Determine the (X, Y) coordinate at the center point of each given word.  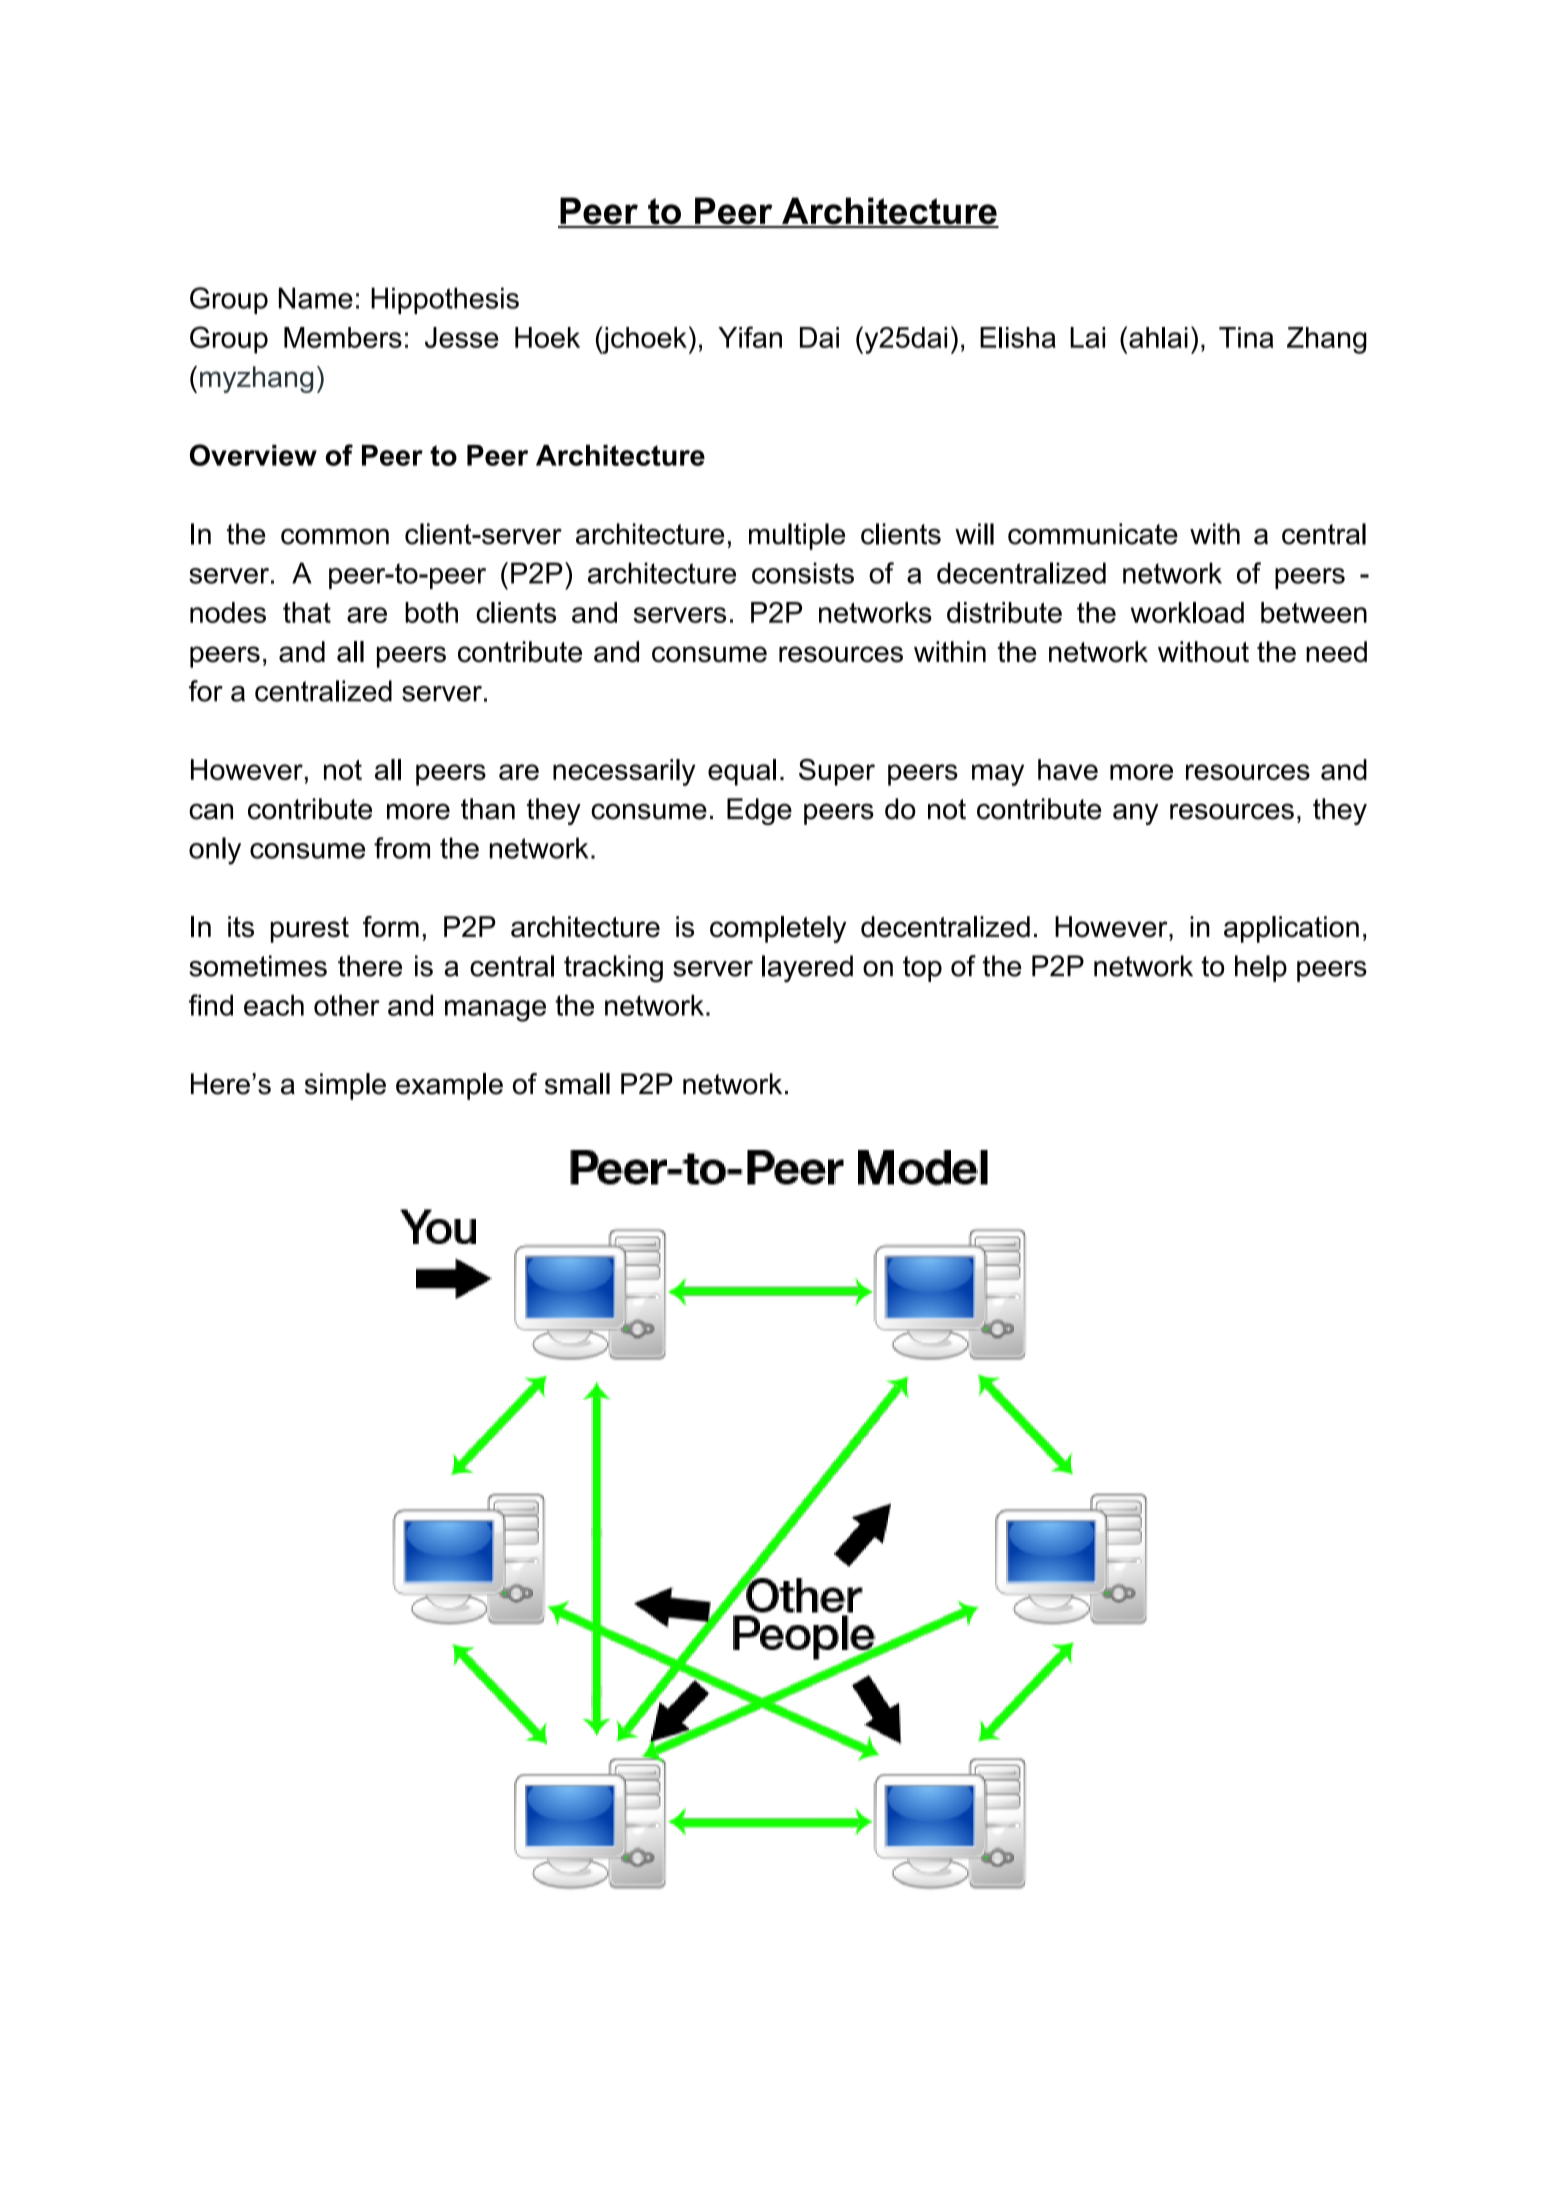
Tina (1246, 337)
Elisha (1018, 337)
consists (803, 573)
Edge (759, 811)
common (335, 536)
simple (345, 1086)
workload (1187, 612)
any (1136, 814)
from (402, 848)
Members (343, 337)
